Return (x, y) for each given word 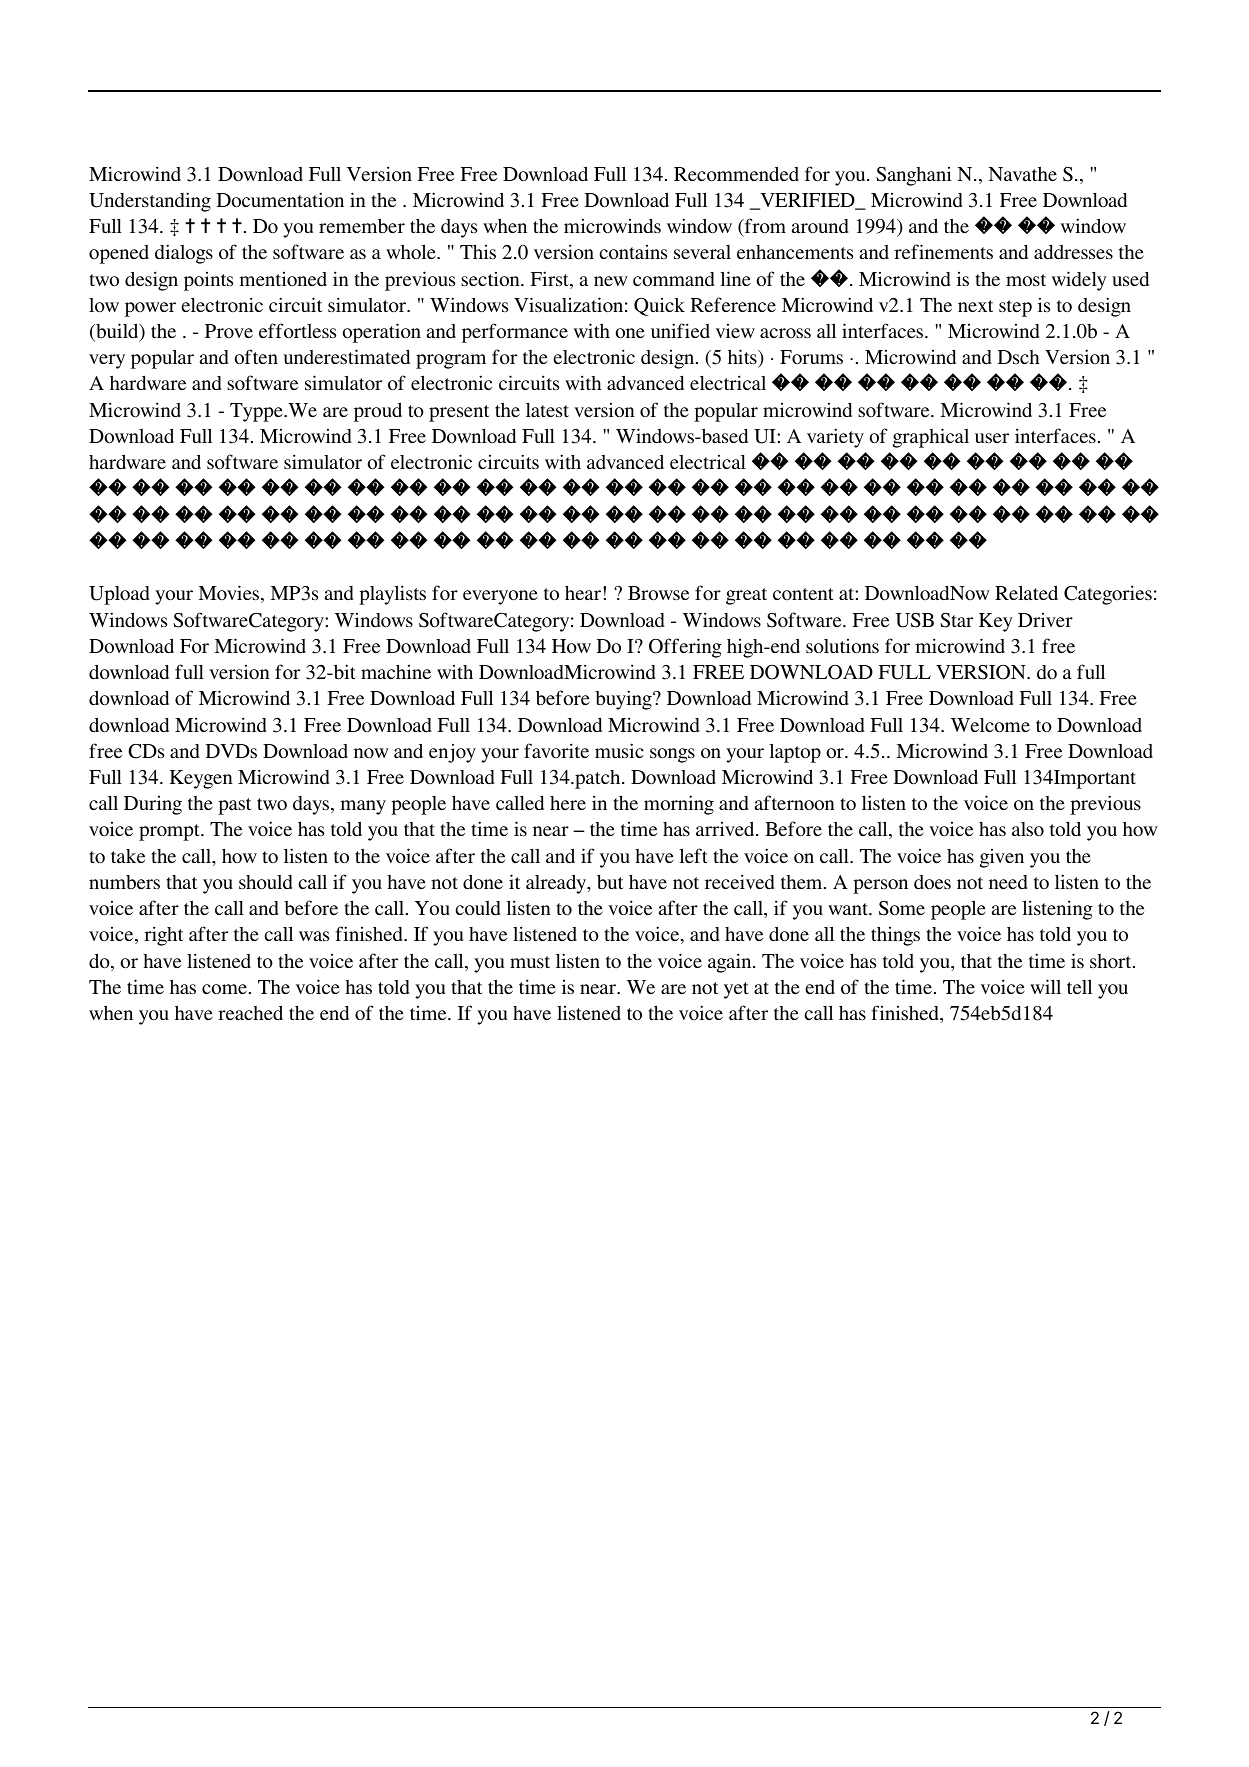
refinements (943, 251)
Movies (230, 594)
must (530, 962)
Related (1026, 592)
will (1045, 986)
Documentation (280, 199)
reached (250, 1013)
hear (583, 593)
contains (633, 252)
